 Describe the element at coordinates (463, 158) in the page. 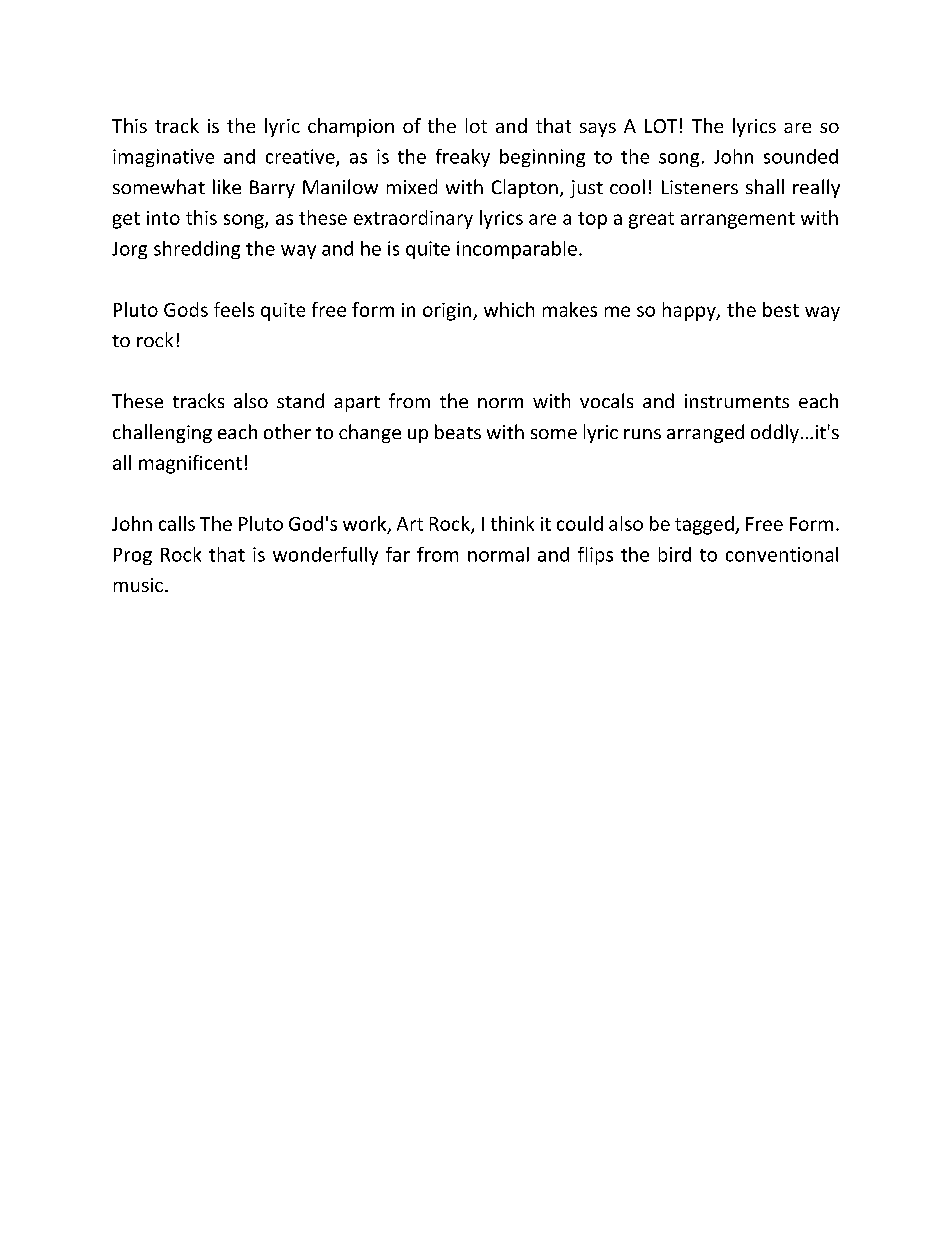

I see `freaky` at that location.
